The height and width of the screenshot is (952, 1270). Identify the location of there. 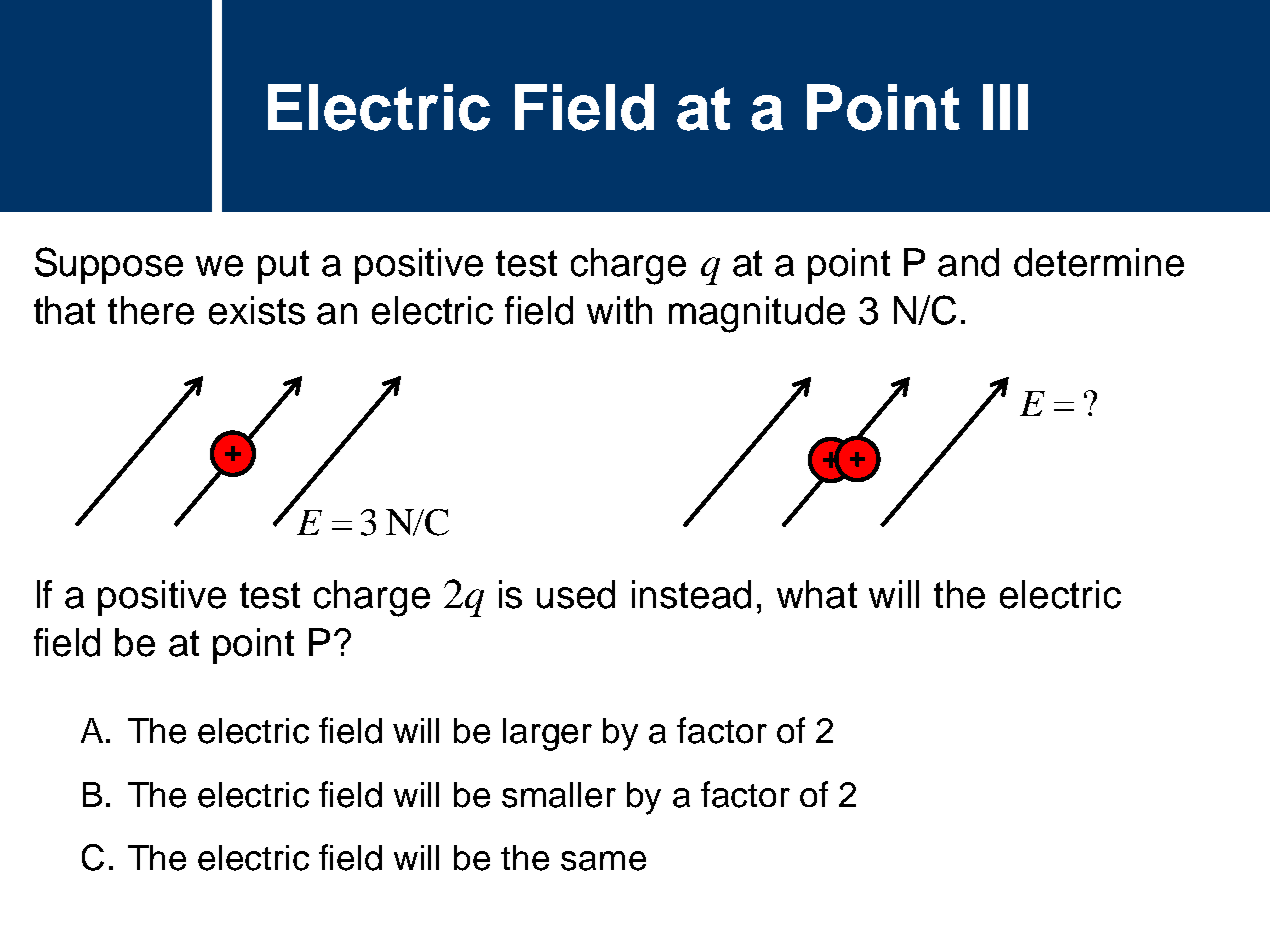
(151, 310).
